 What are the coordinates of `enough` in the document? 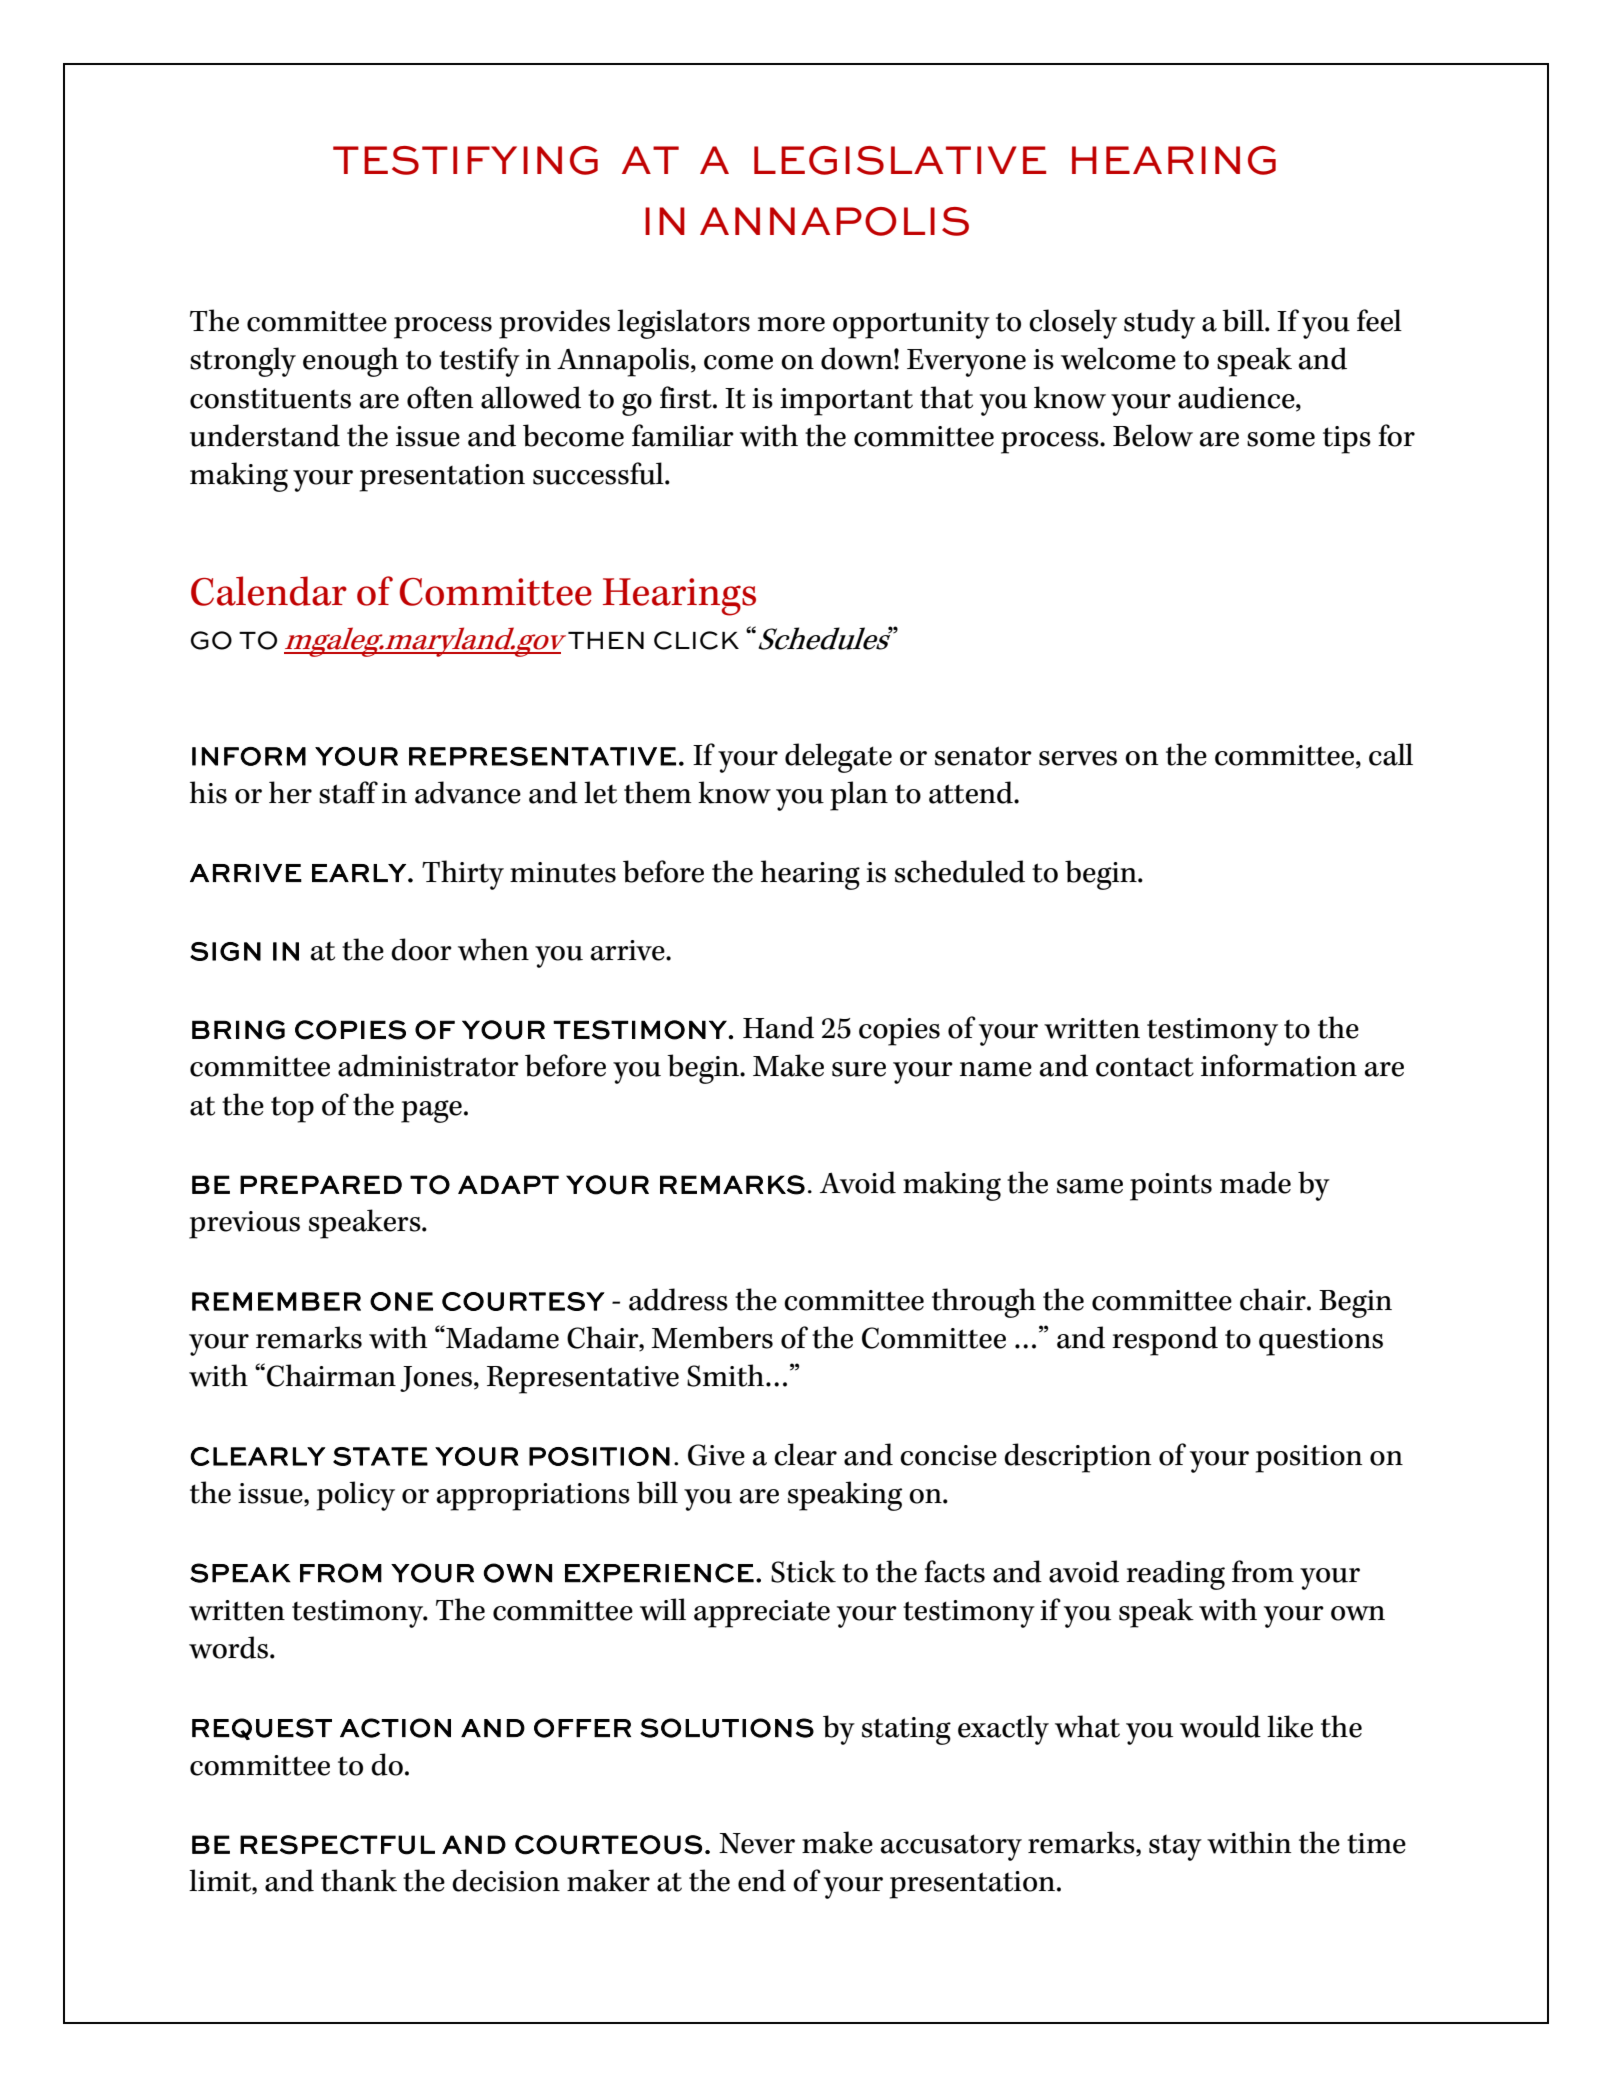 It's located at (350, 362).
